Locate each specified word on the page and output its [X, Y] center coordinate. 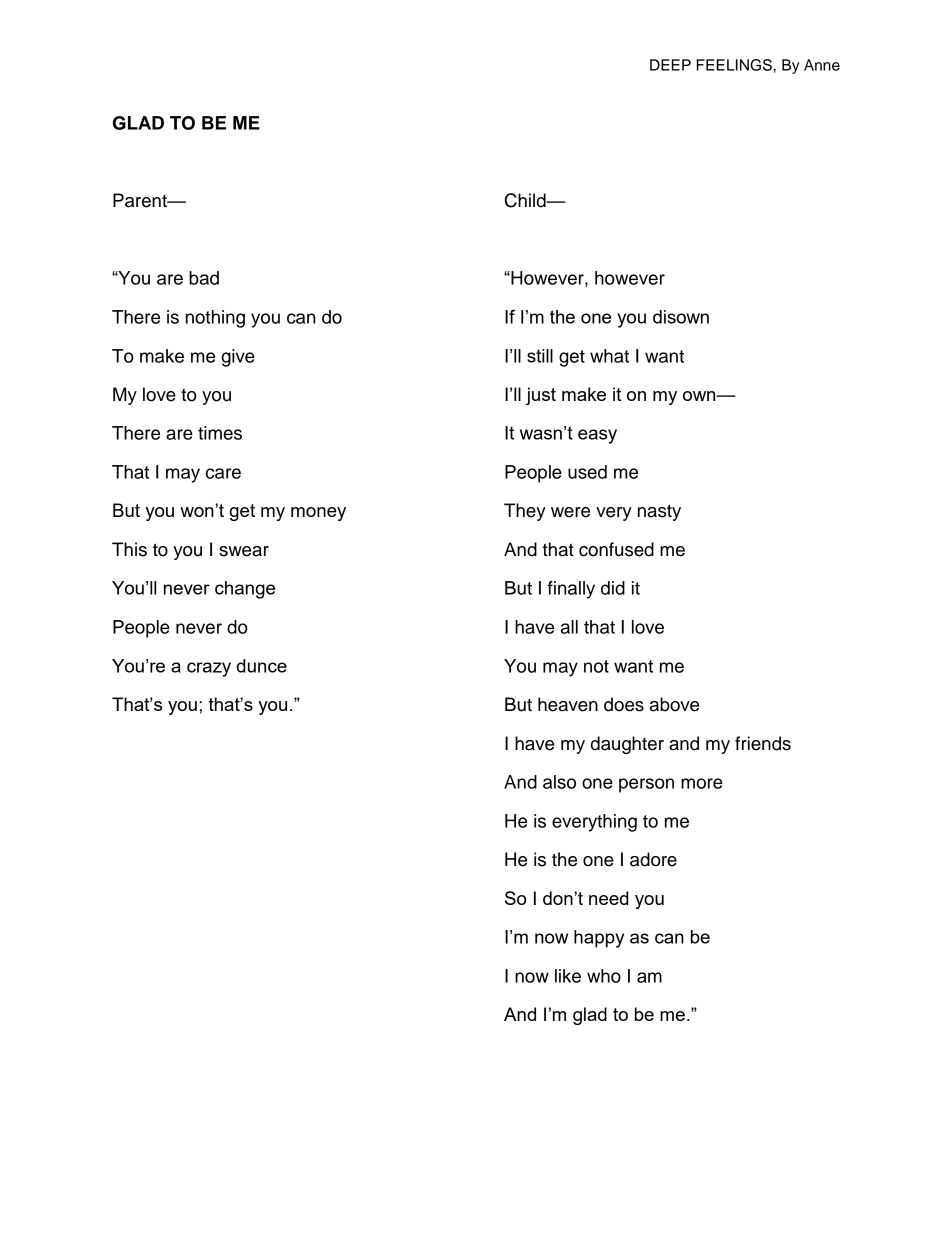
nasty [659, 512]
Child [526, 200]
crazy [209, 669]
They [525, 512]
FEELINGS [734, 65]
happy [599, 939]
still [540, 356]
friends [763, 743]
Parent [141, 200]
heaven [568, 704]
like [568, 976]
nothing [215, 319]
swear [244, 551]
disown [681, 317]
